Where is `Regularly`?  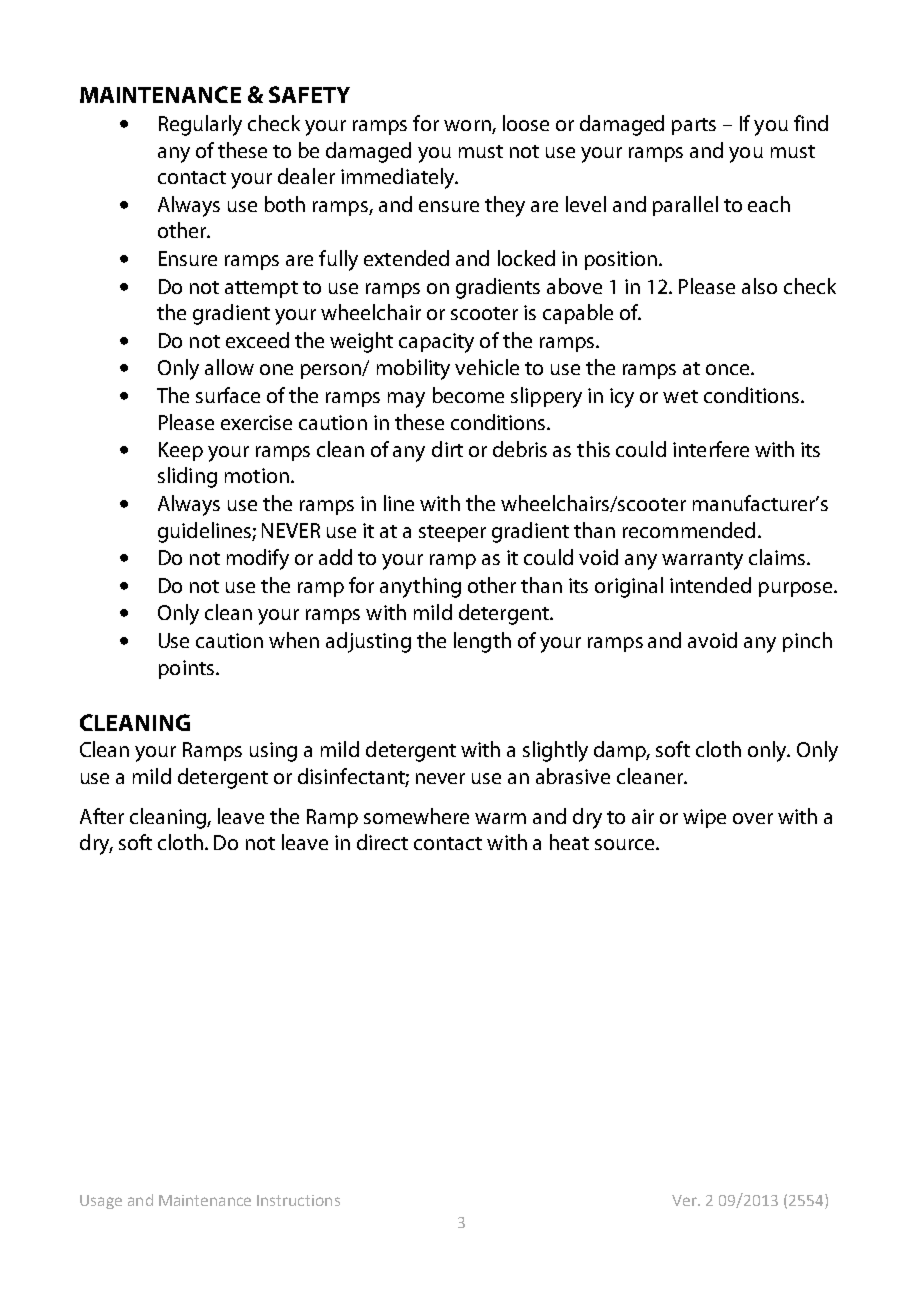 Regularly is located at coordinates (200, 125).
